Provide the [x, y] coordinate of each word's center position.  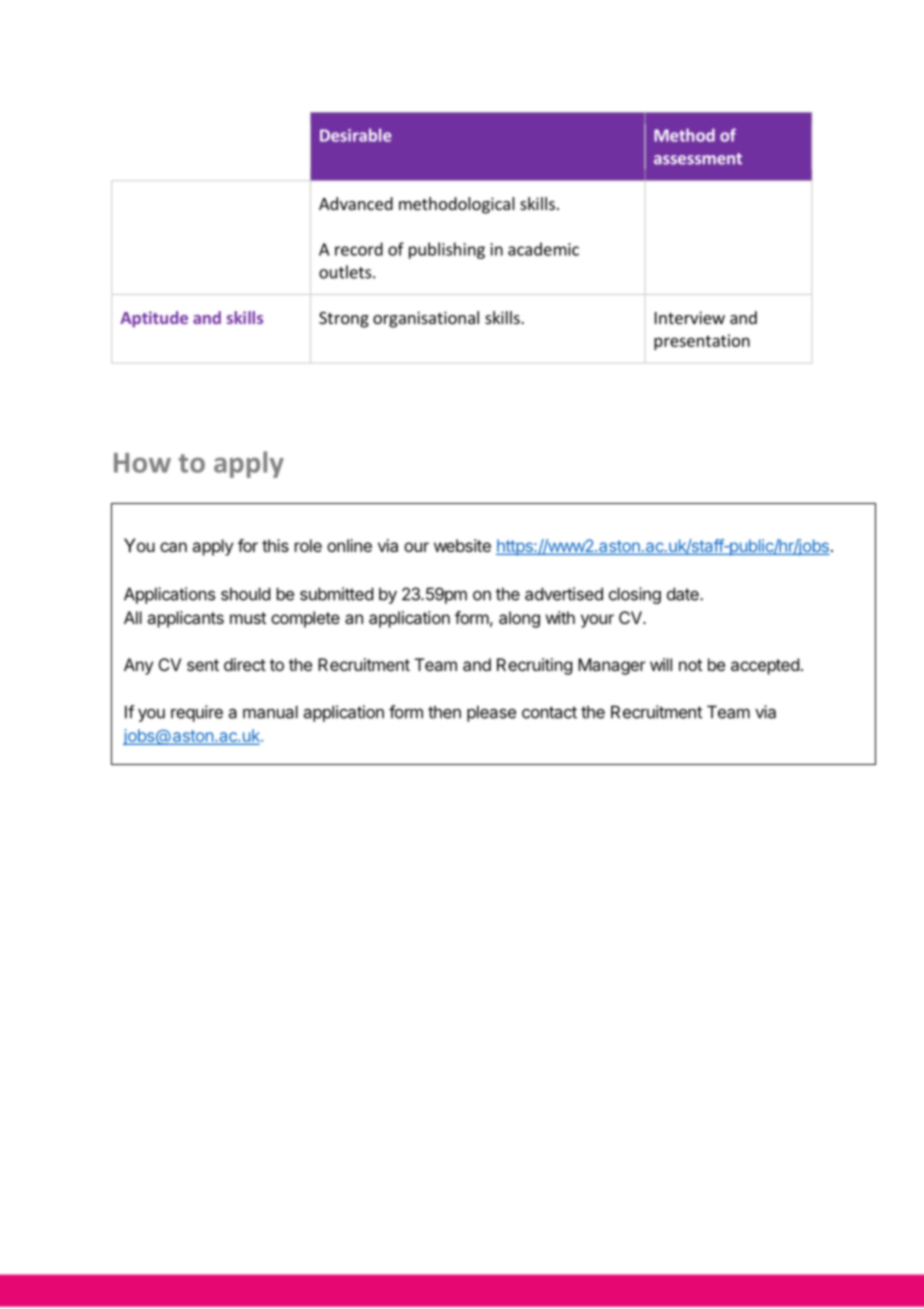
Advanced [356, 203]
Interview [690, 317]
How [142, 463]
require [197, 713]
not [690, 665]
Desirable [355, 135]
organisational [426, 319]
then [444, 712]
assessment [698, 159]
